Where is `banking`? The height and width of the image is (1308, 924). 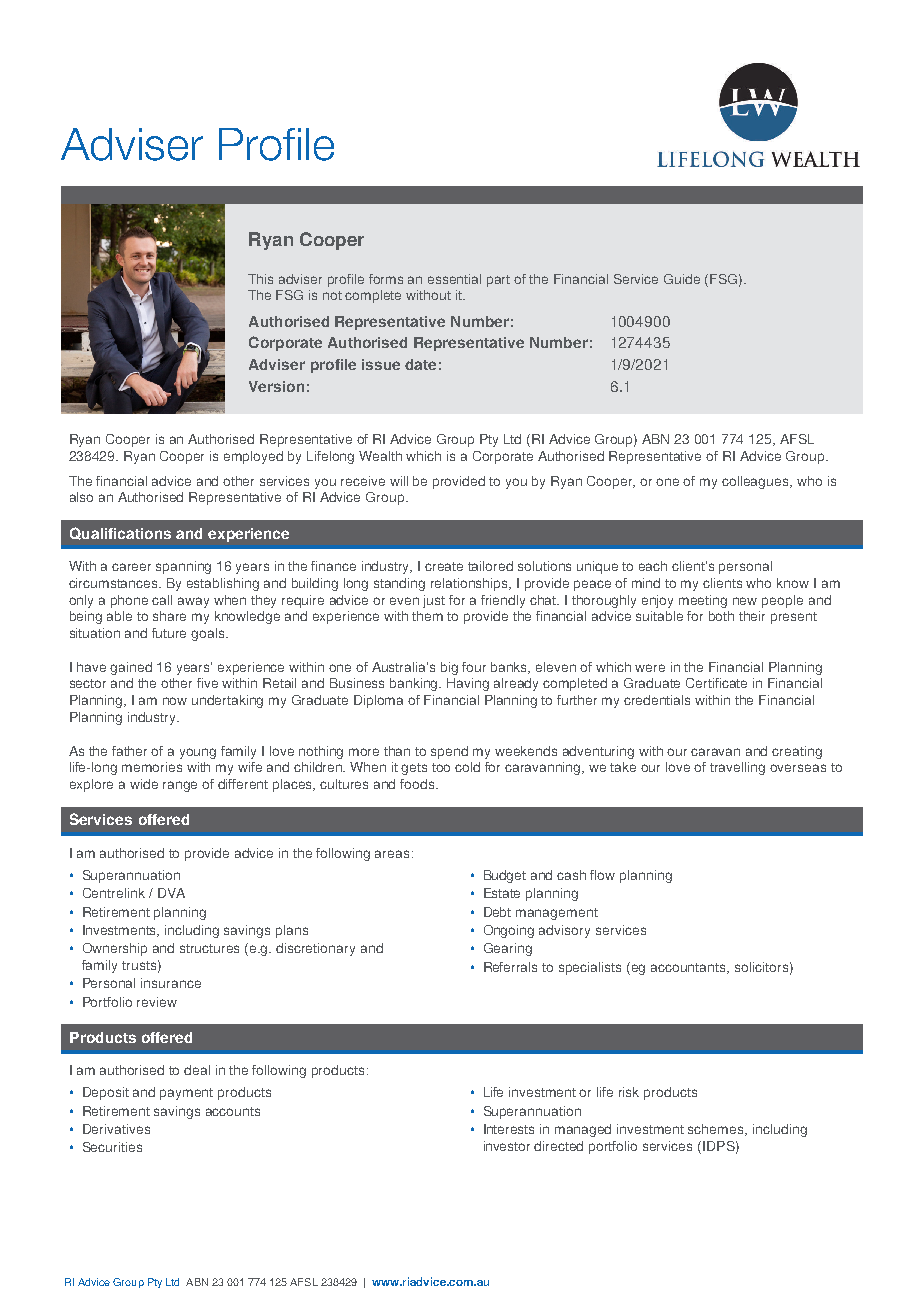
banking is located at coordinates (415, 684).
